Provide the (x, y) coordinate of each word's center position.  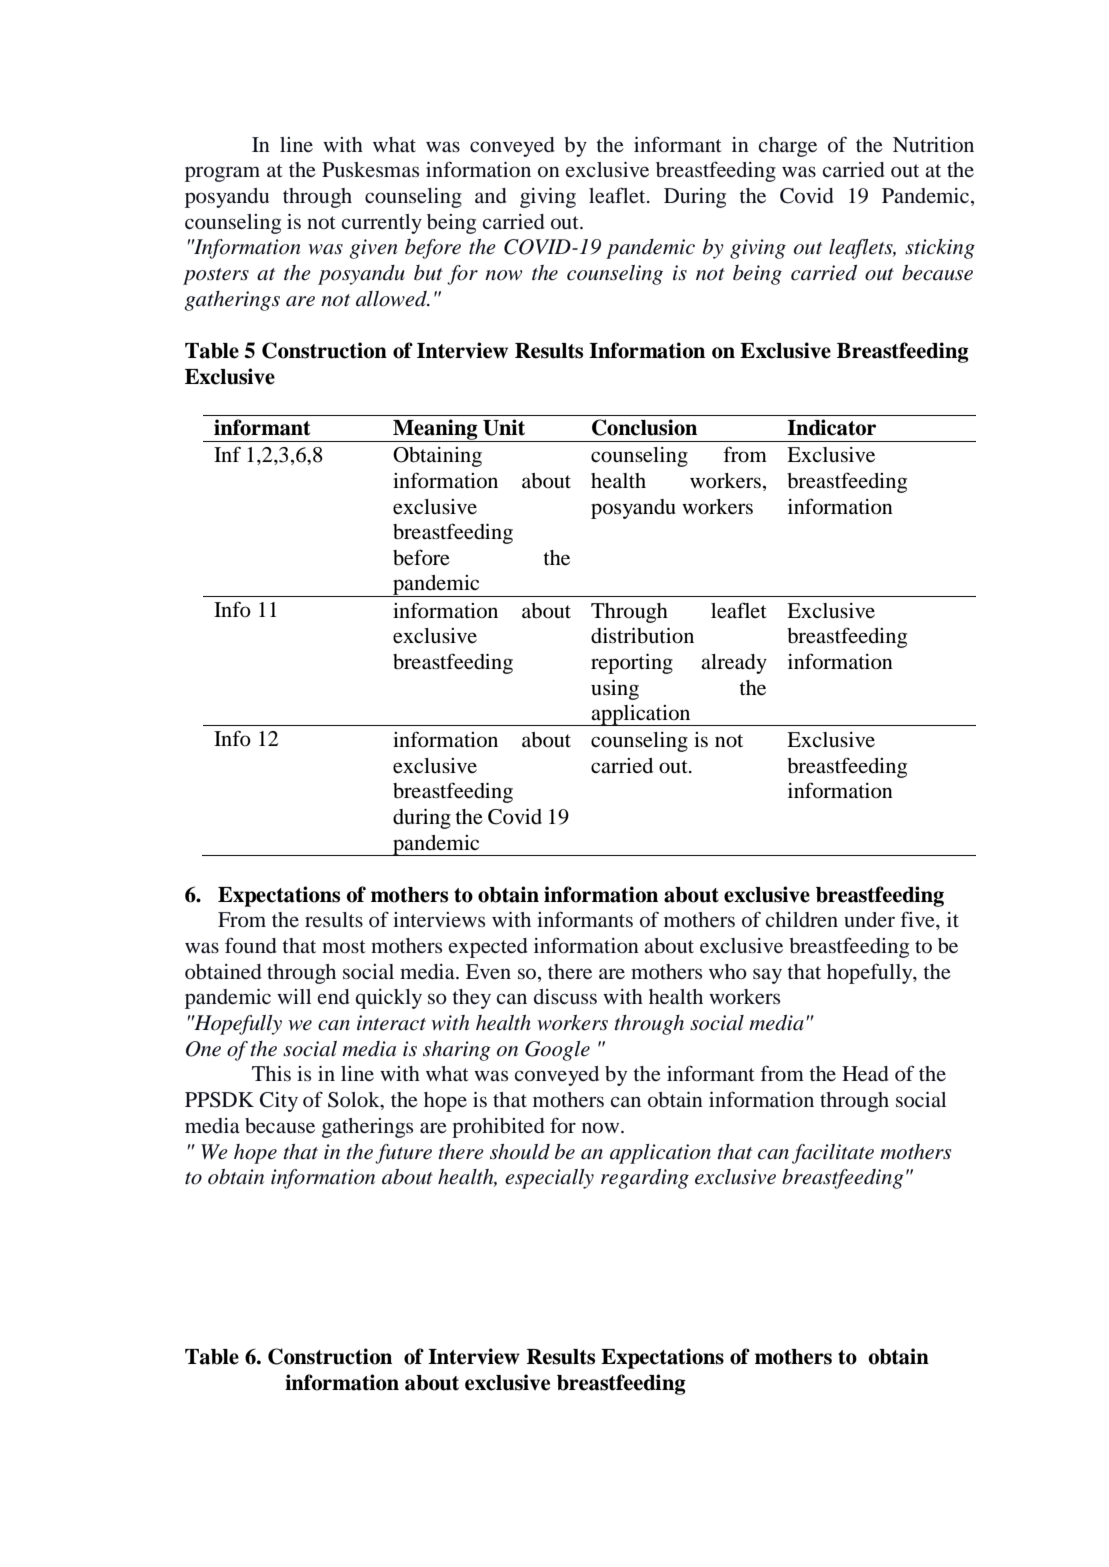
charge (788, 147)
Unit (504, 427)
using (615, 690)
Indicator (831, 427)
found (251, 945)
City (279, 1102)
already (734, 664)
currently (382, 224)
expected (488, 948)
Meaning (435, 430)
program (222, 174)
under (869, 919)
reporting (632, 664)
